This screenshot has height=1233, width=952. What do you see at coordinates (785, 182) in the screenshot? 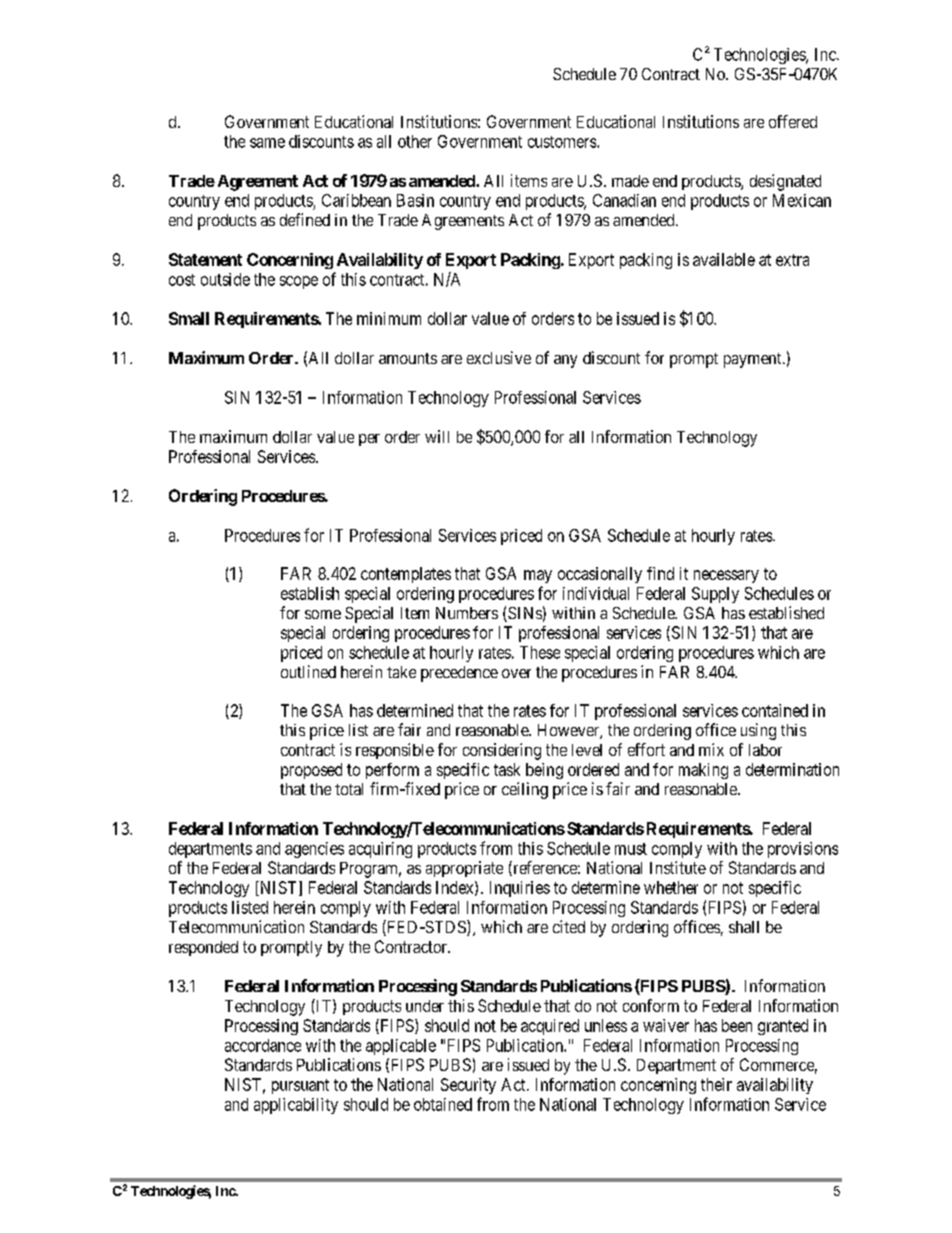
I see `designated` at bounding box center [785, 182].
